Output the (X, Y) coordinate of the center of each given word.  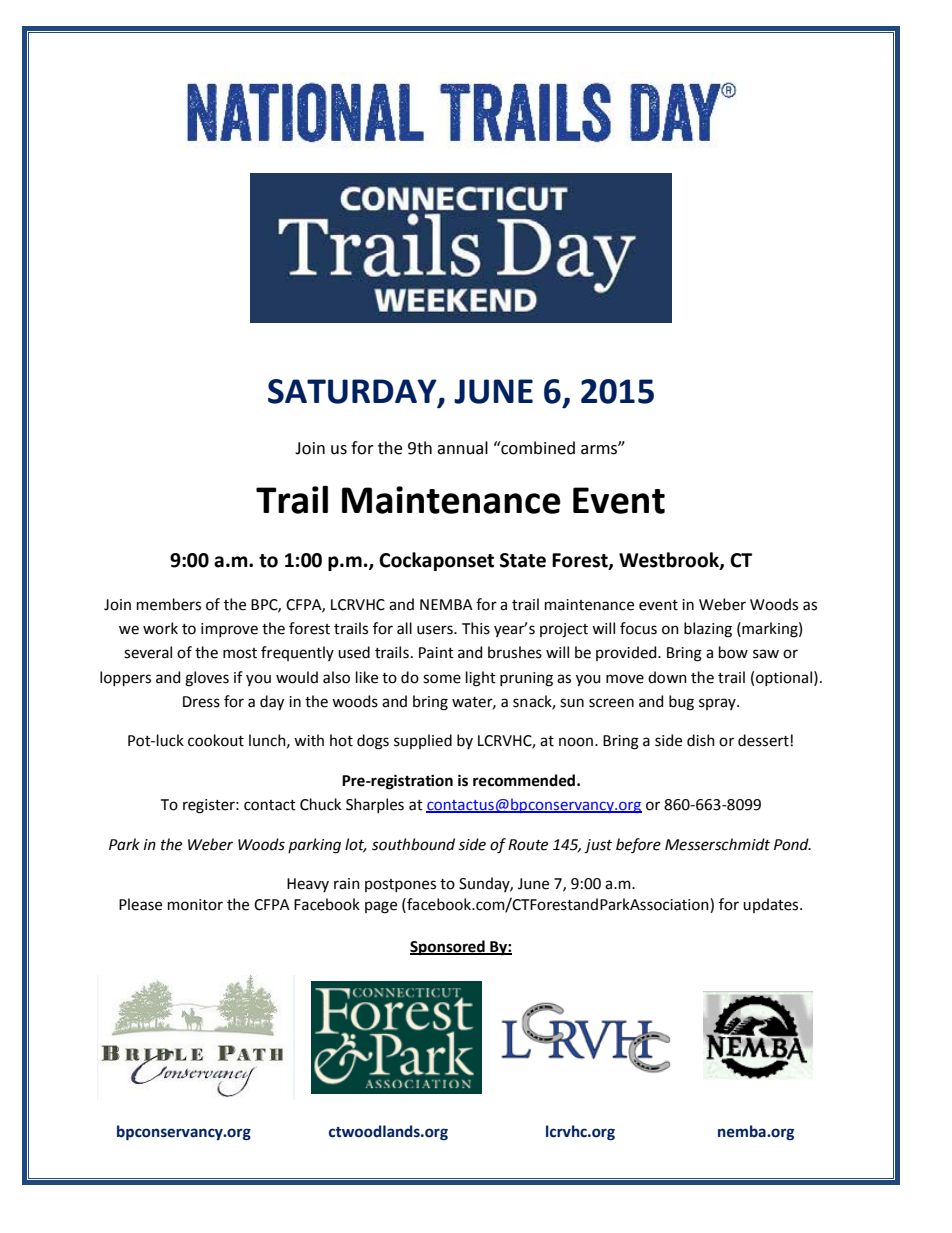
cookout (216, 740)
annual (462, 448)
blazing (708, 630)
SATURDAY (353, 392)
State (523, 560)
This (476, 628)
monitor (195, 905)
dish (701, 740)
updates (772, 905)
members (169, 604)
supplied (423, 741)
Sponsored (448, 947)
